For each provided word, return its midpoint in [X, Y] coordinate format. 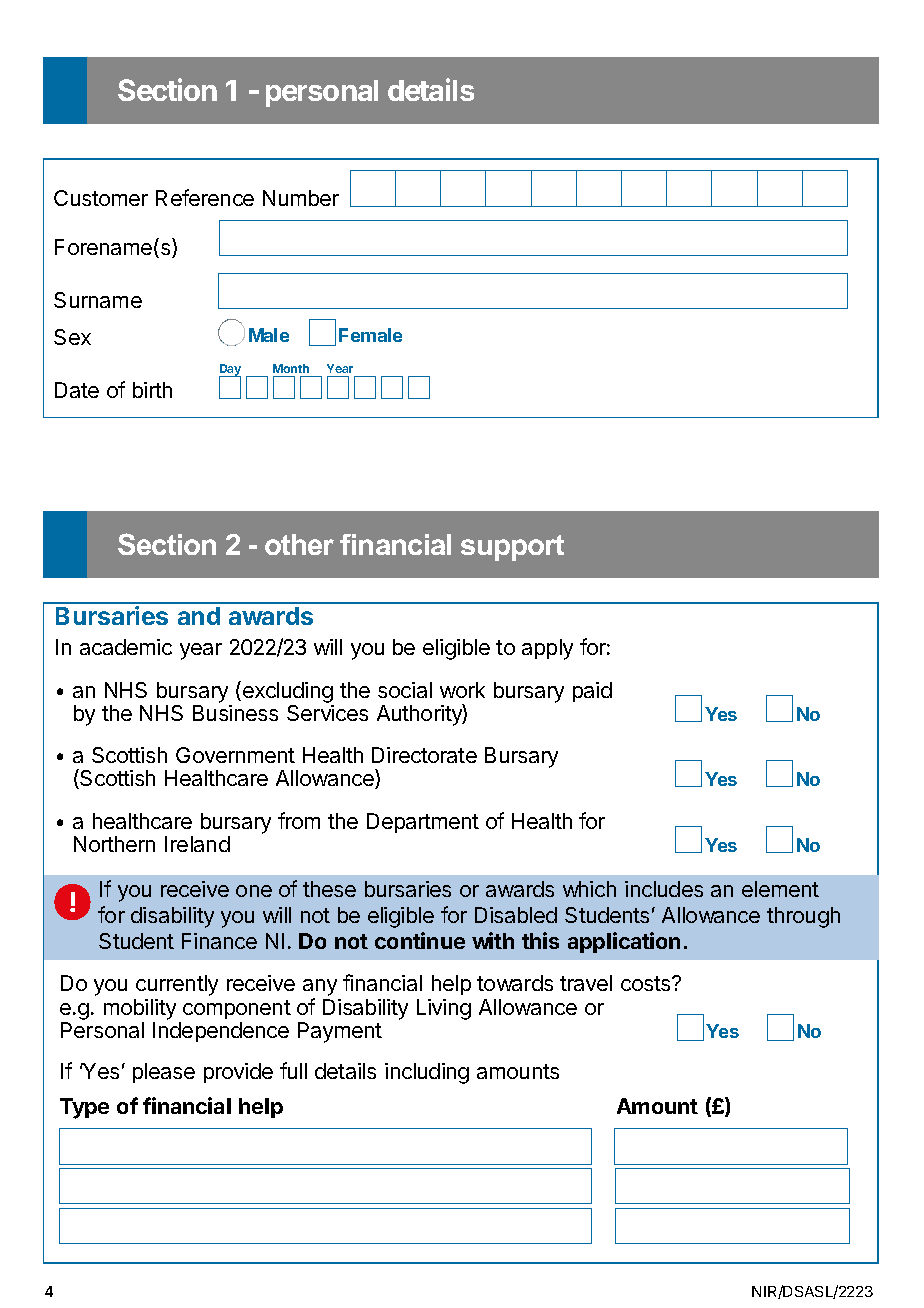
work [462, 690]
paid [592, 692]
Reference [205, 197]
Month [292, 370]
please [164, 1073]
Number [301, 198]
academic [126, 647]
